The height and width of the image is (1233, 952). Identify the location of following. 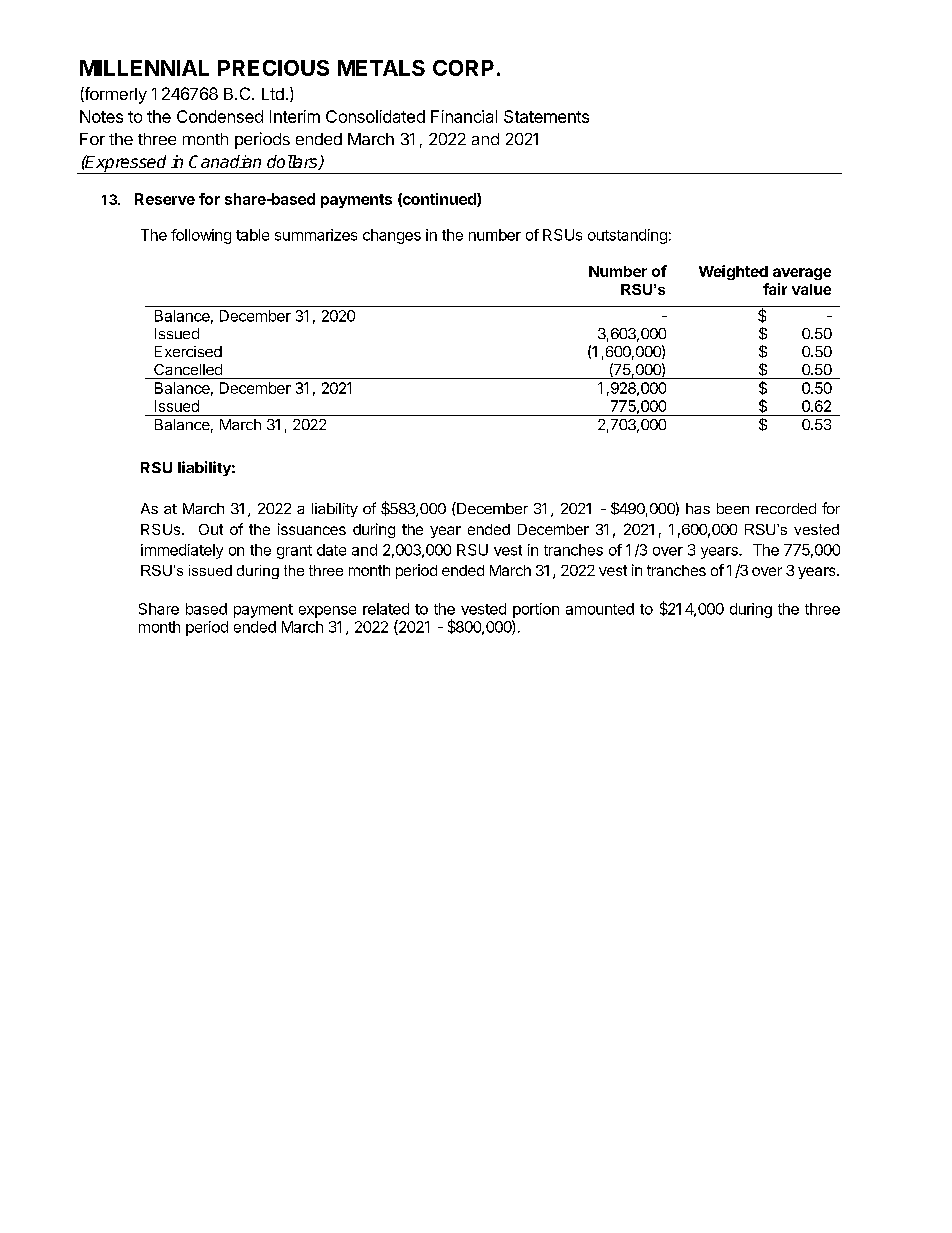
(201, 236).
